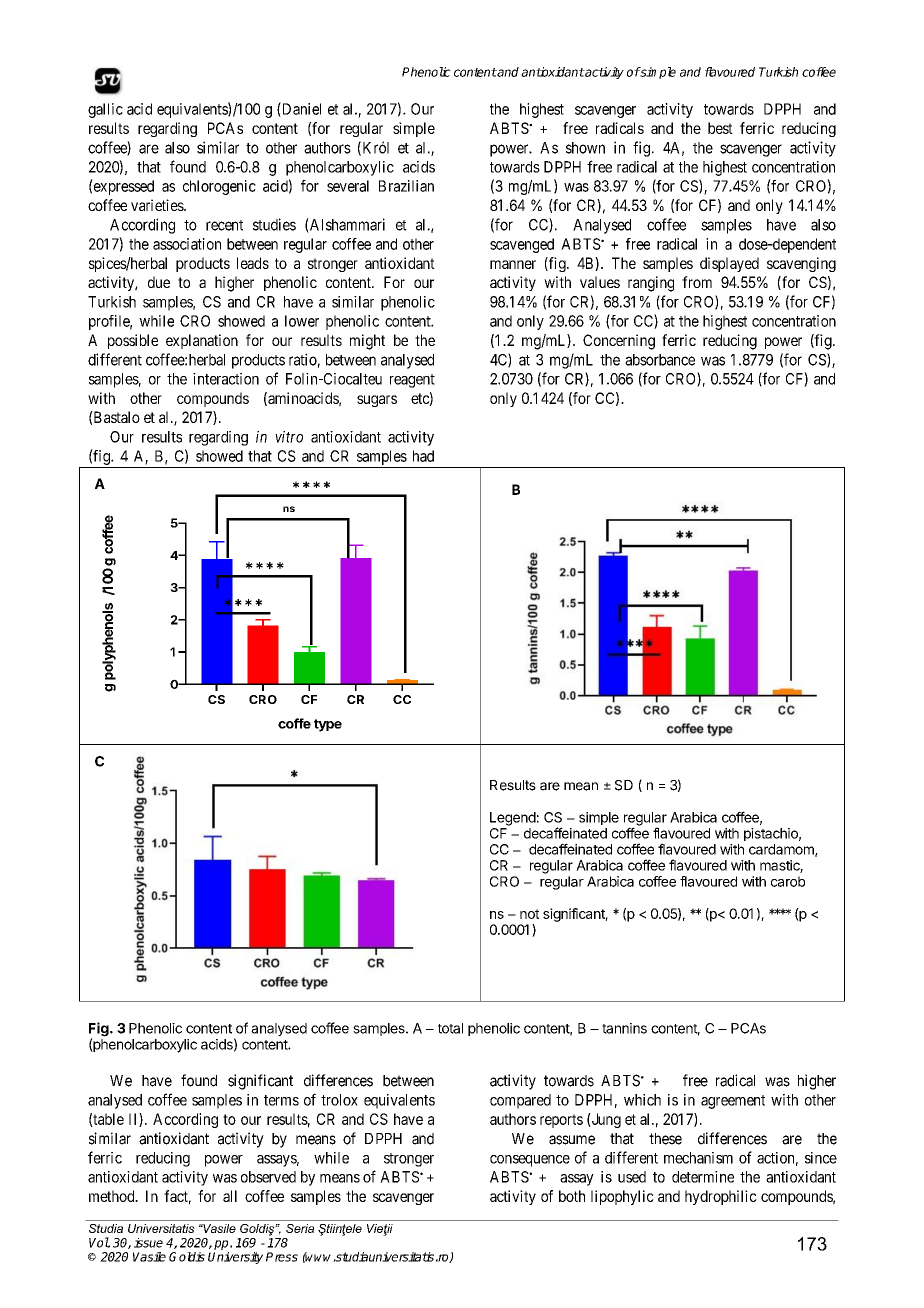 This page has height=1308, width=924. I want to click on absorbance, so click(660, 360).
